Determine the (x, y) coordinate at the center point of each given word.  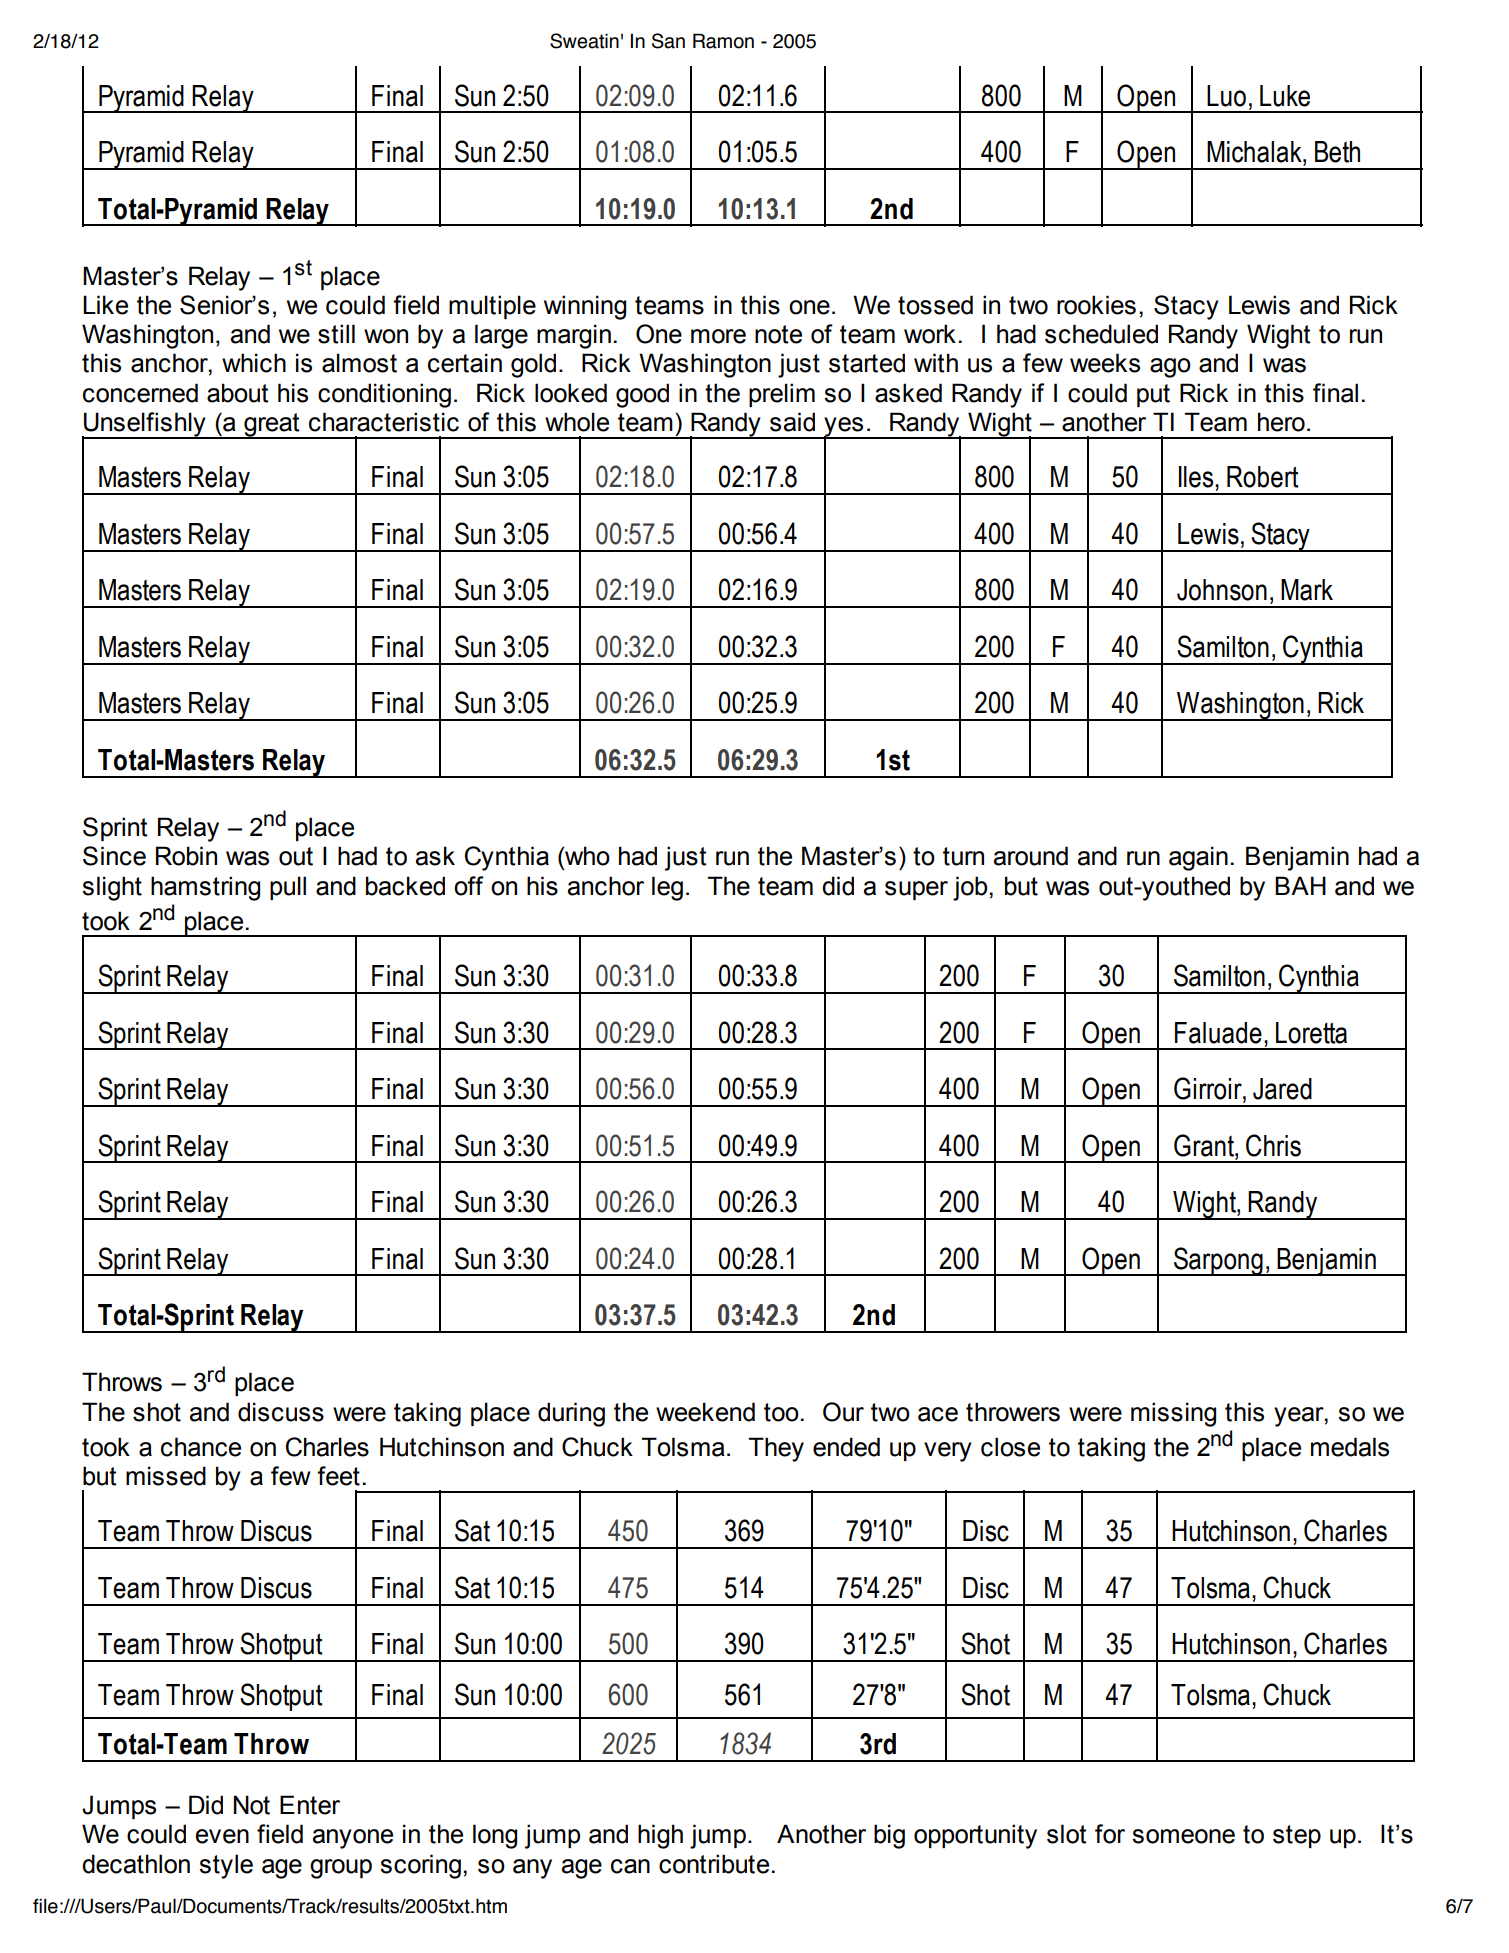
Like (105, 305)
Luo (1226, 96)
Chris (1273, 1145)
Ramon (723, 41)
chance (201, 1447)
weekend (705, 1412)
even (222, 1836)
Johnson (1222, 590)
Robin (186, 856)
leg (667, 888)
